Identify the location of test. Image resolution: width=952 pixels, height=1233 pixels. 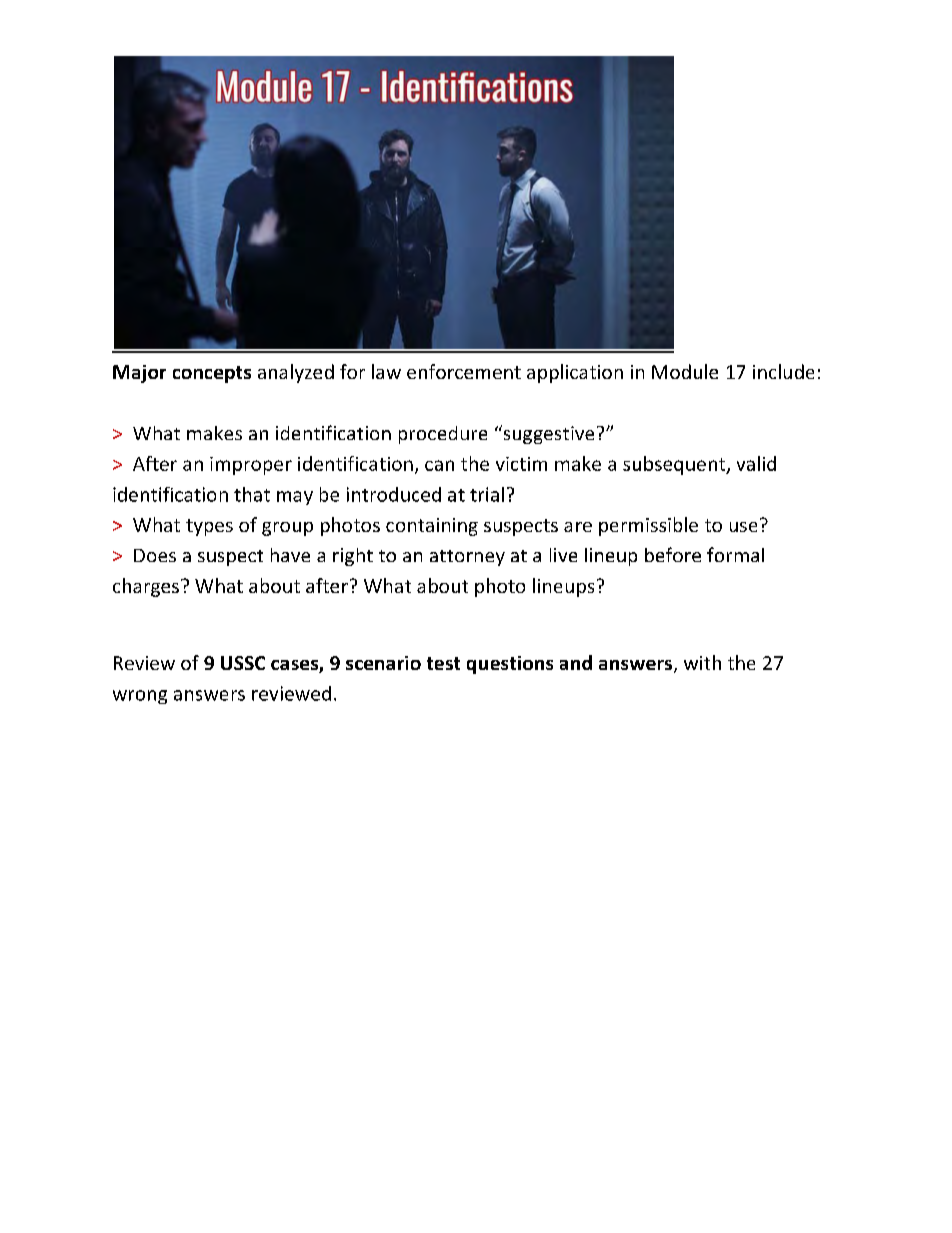
(443, 663).
